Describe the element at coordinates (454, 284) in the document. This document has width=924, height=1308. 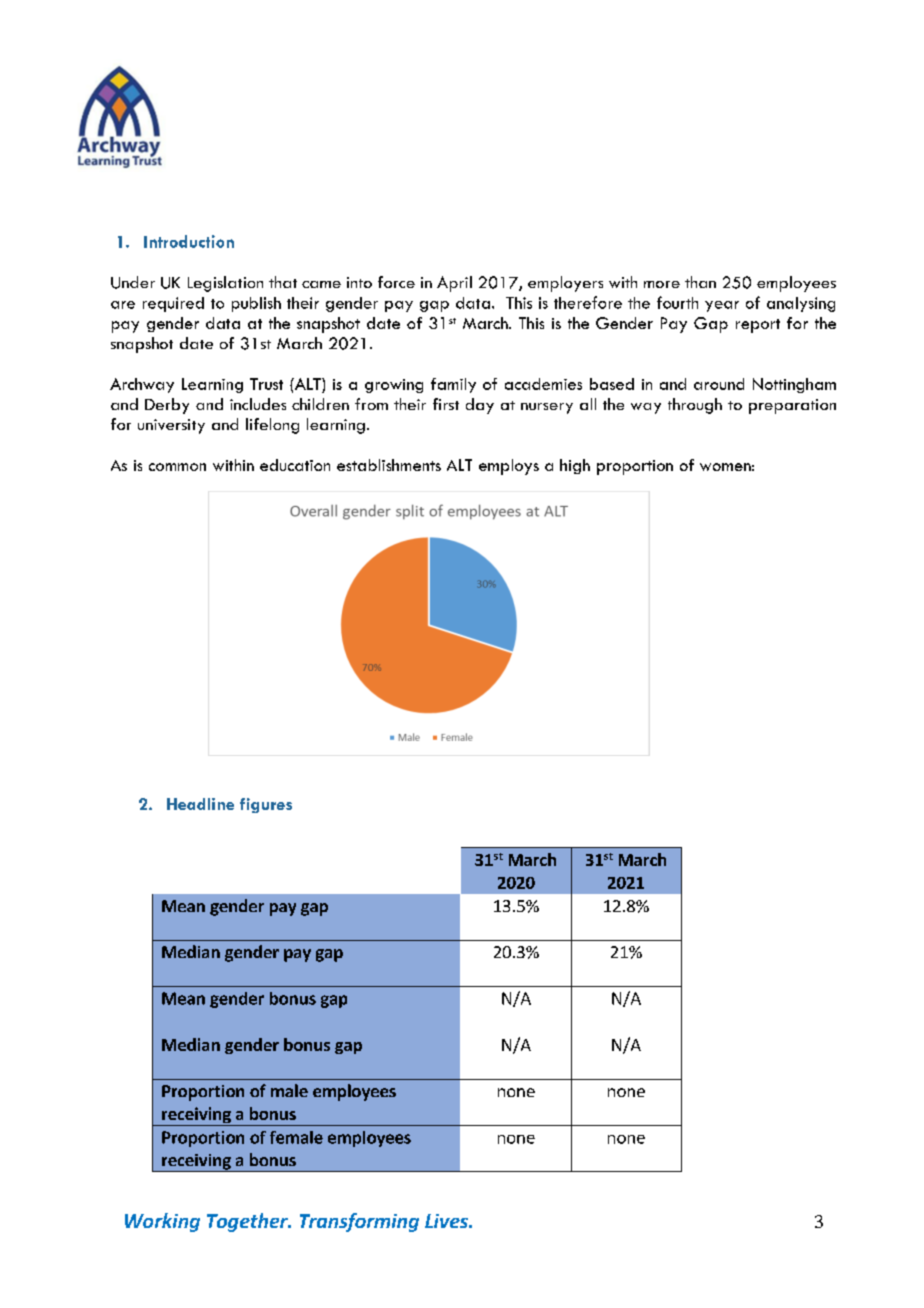
I see `April` at that location.
